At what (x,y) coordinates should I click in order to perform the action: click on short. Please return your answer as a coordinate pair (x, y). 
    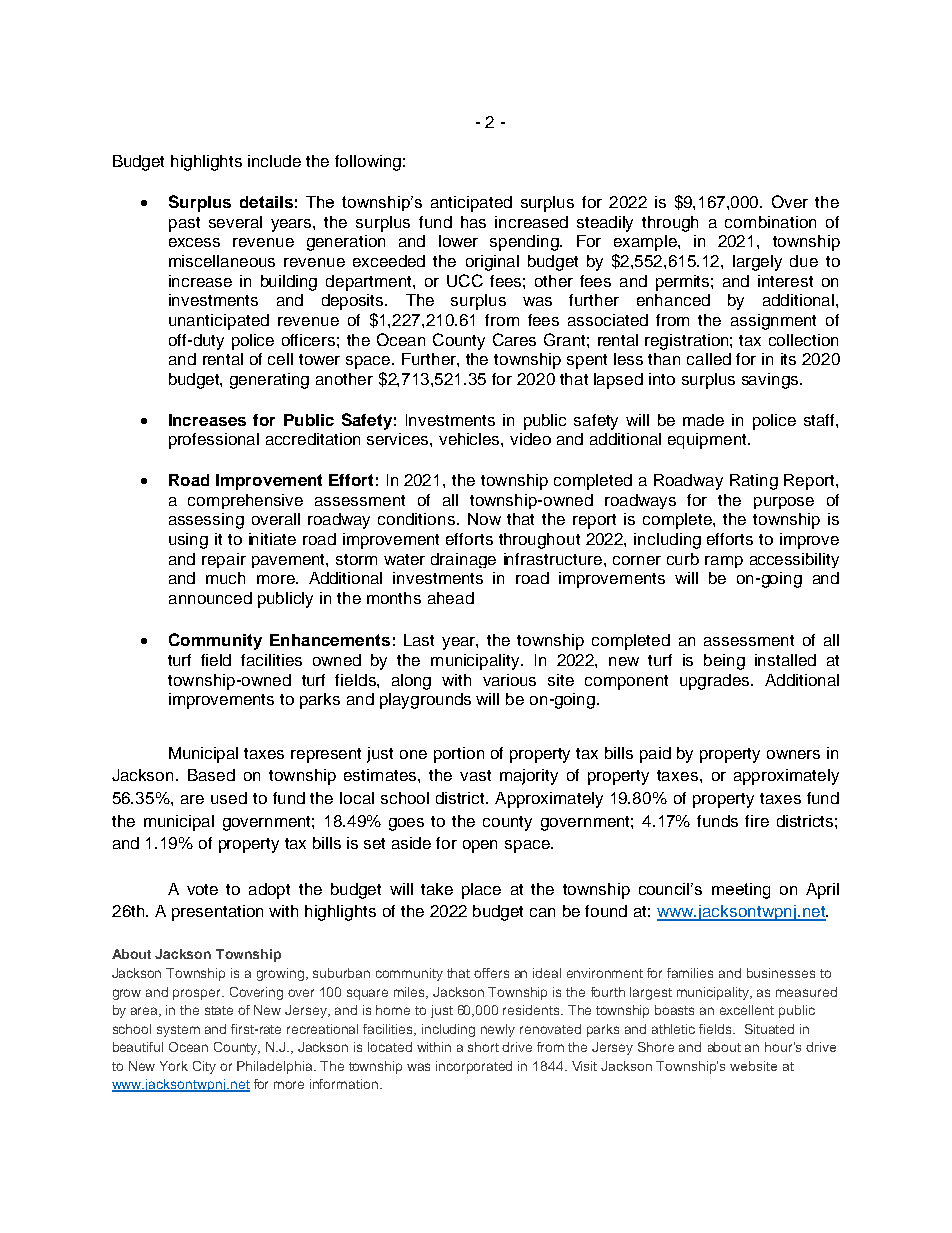
    Looking at the image, I should click on (483, 1047).
